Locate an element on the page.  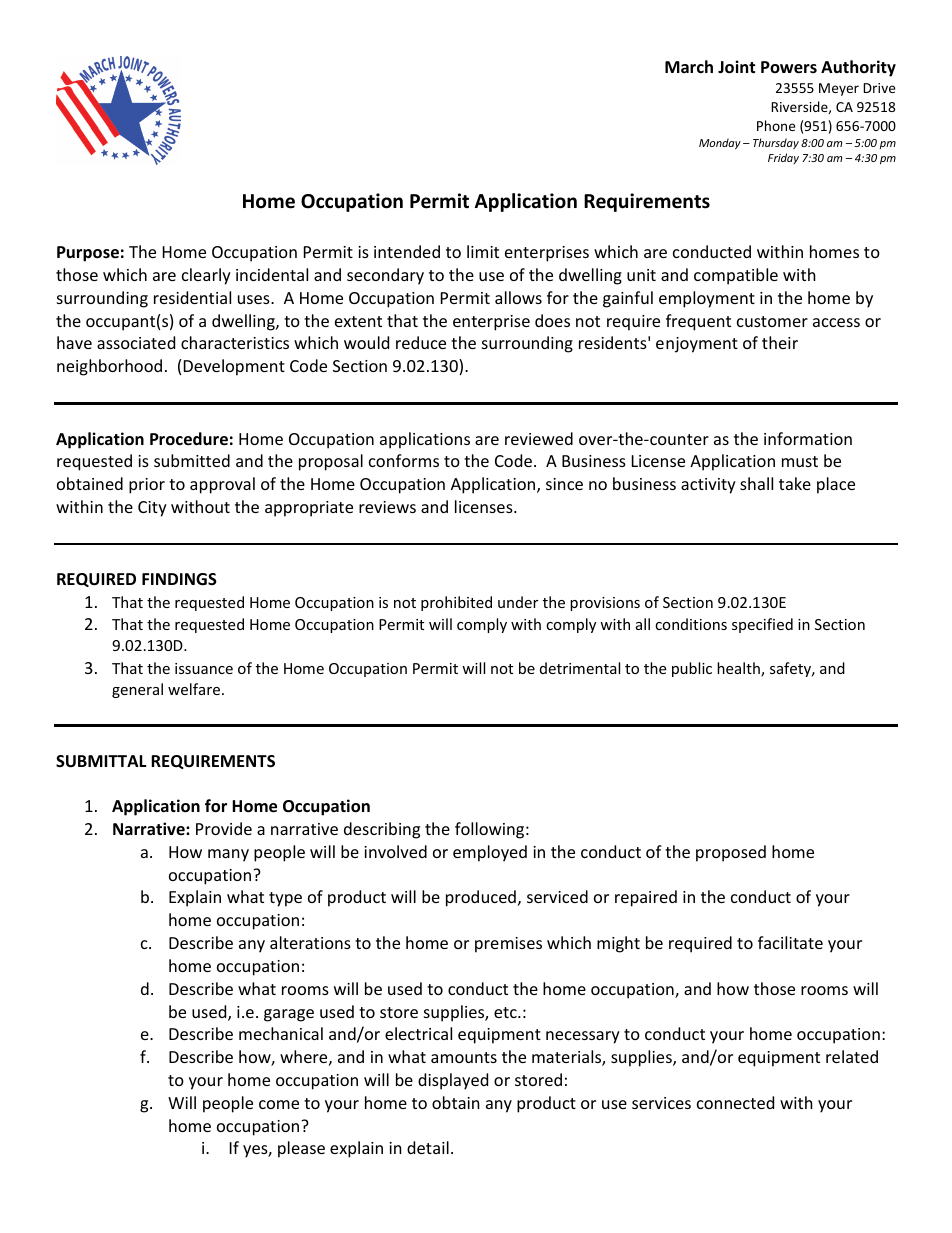
displayed is located at coordinates (453, 1081).
